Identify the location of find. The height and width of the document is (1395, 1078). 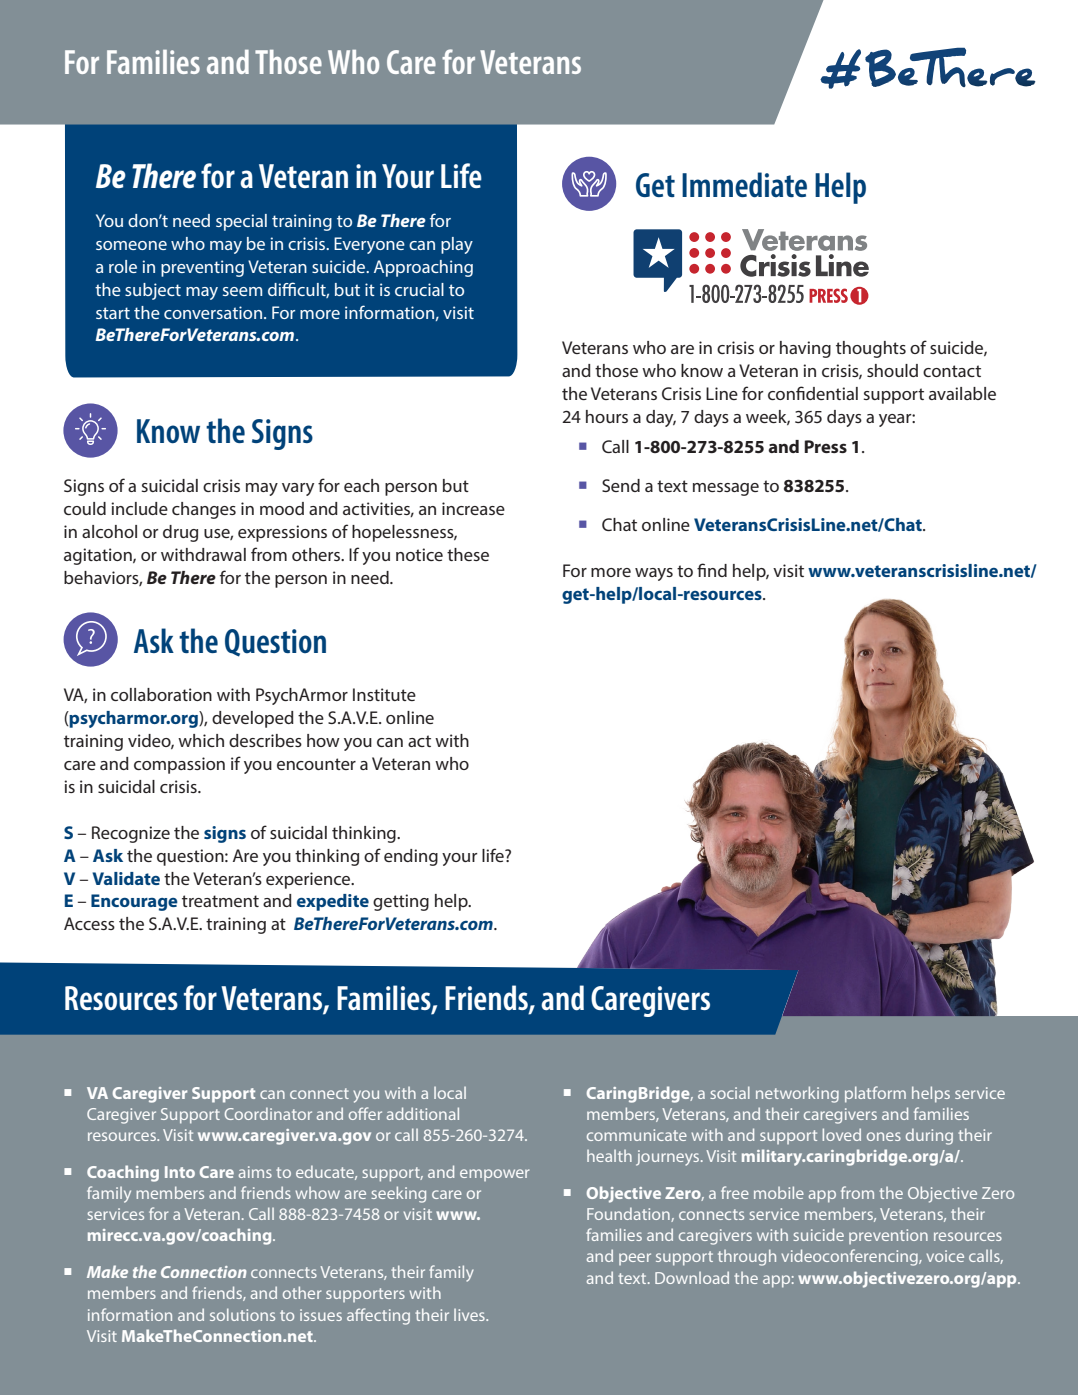
(712, 570).
